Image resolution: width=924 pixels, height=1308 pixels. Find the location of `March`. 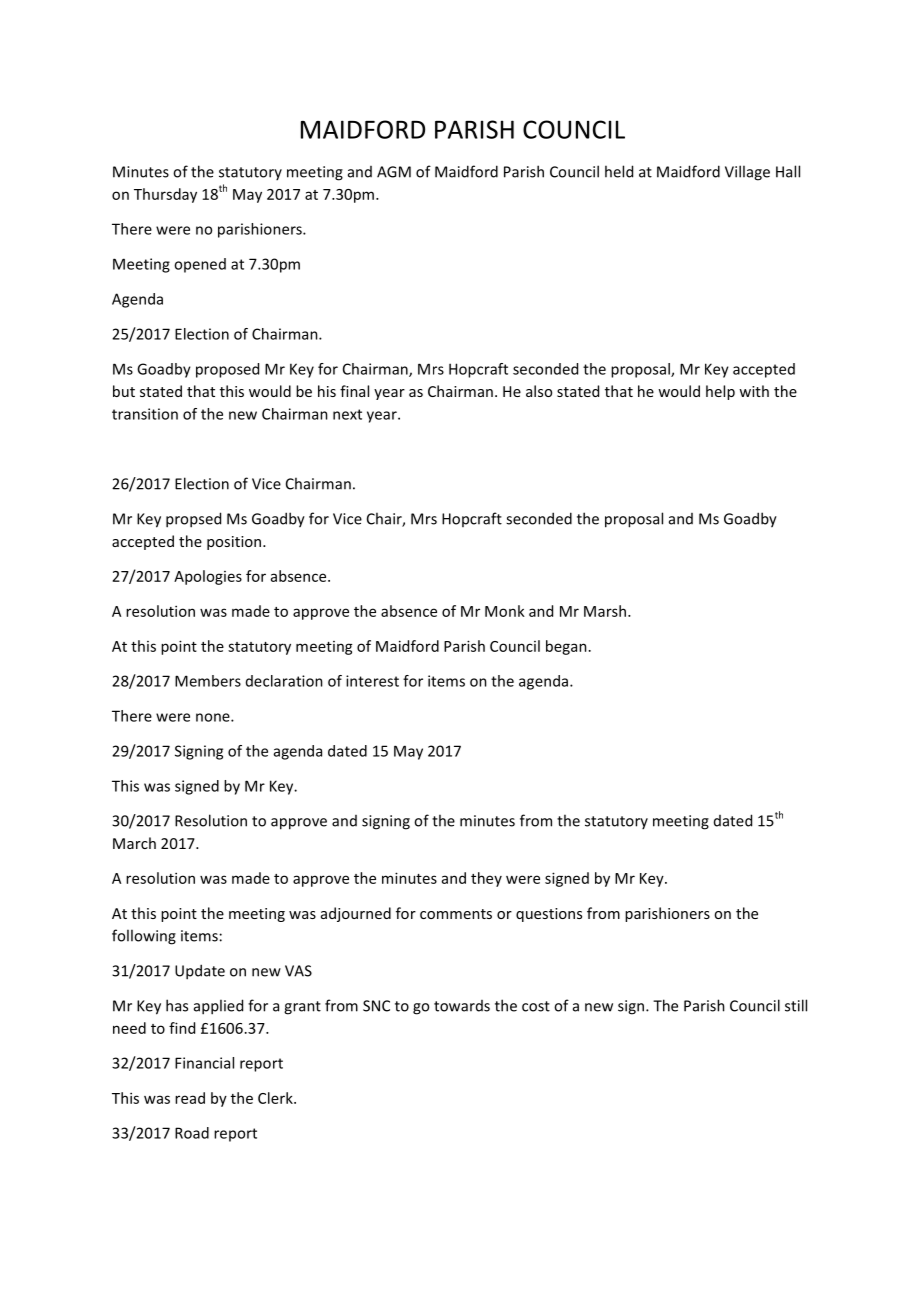

March is located at coordinates (134, 843).
